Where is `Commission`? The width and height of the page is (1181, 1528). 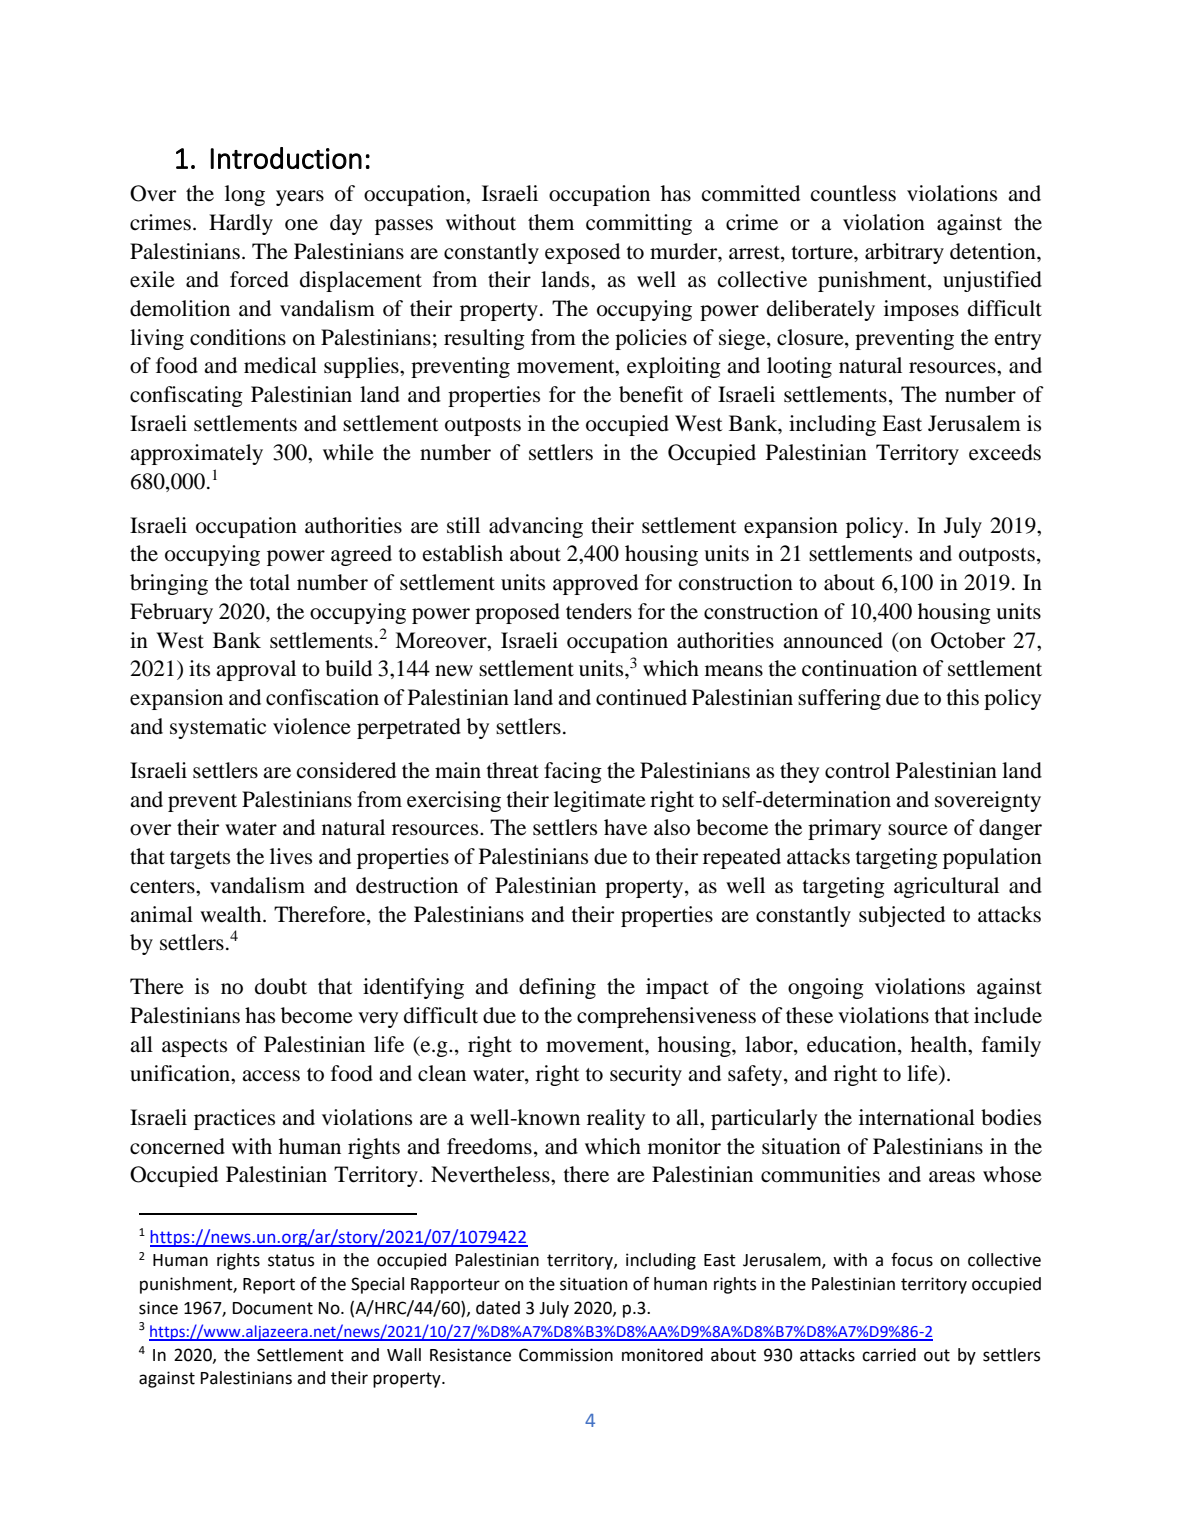
Commission is located at coordinates (566, 1355).
